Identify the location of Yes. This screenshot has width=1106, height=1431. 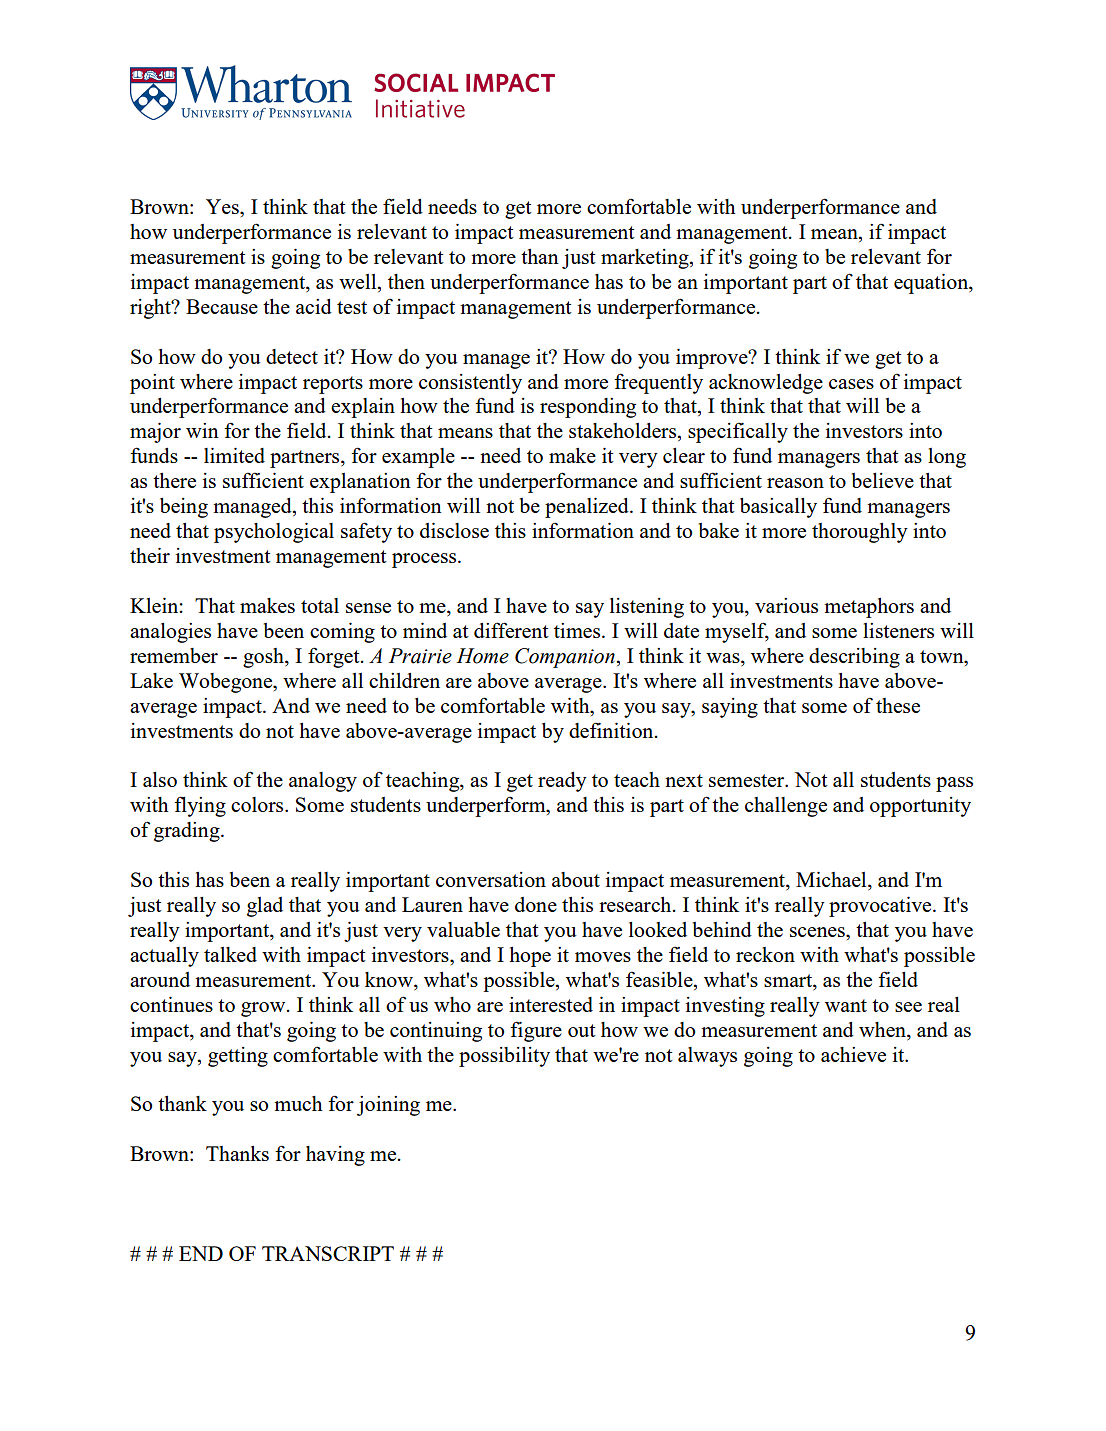
(223, 206).
